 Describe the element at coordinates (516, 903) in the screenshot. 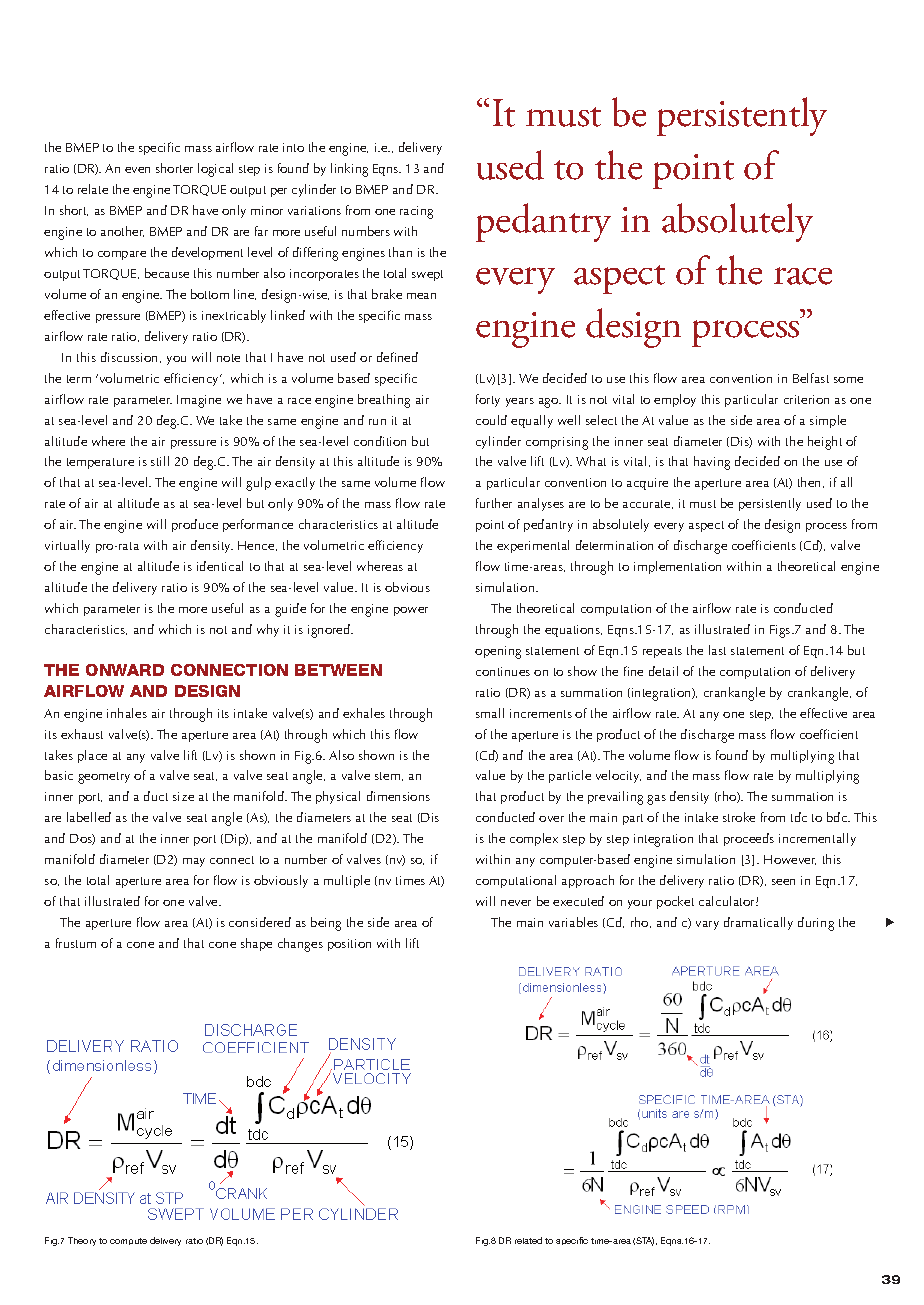

I see `never` at that location.
